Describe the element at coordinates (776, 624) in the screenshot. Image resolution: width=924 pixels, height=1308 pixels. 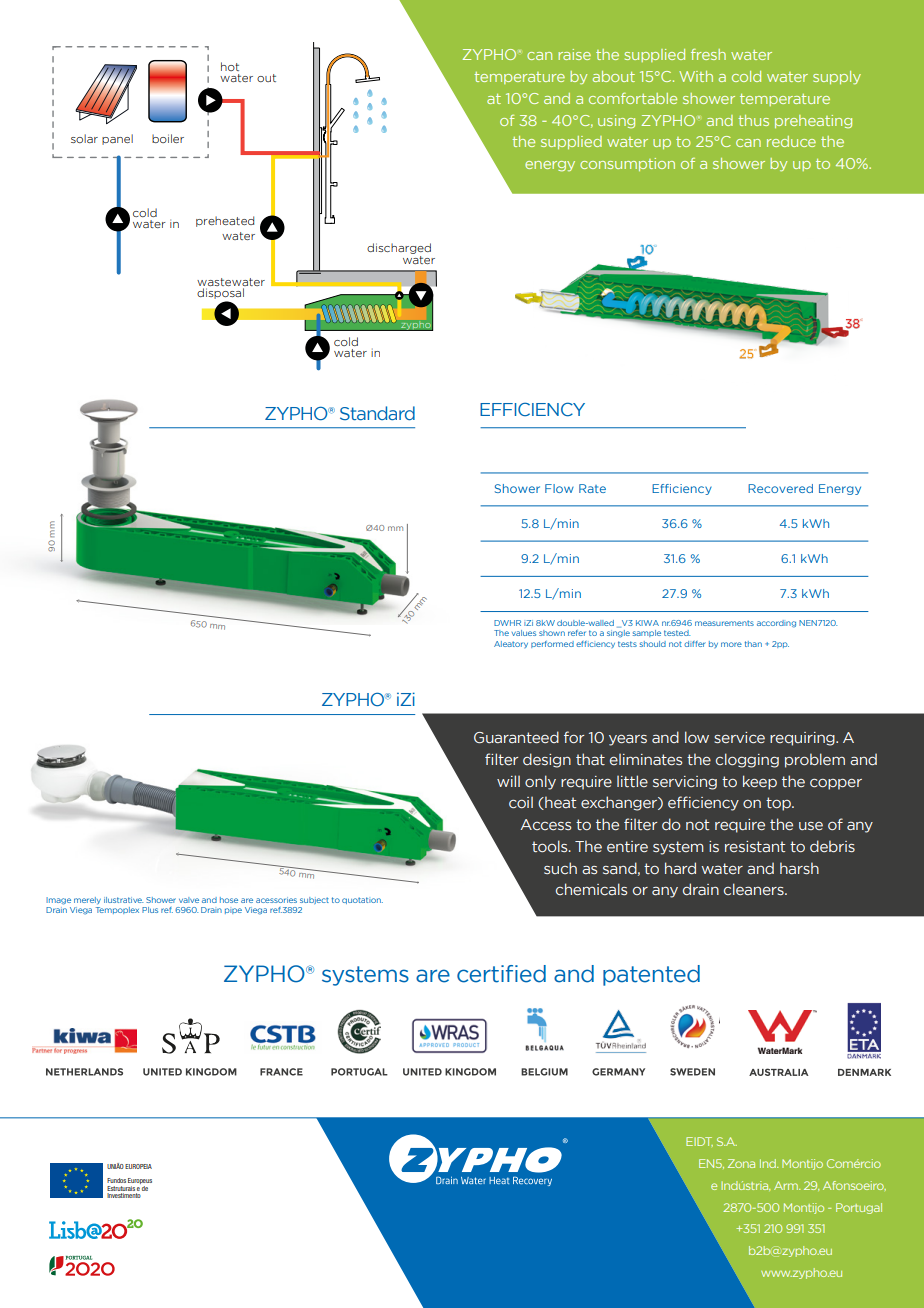
I see `according` at that location.
